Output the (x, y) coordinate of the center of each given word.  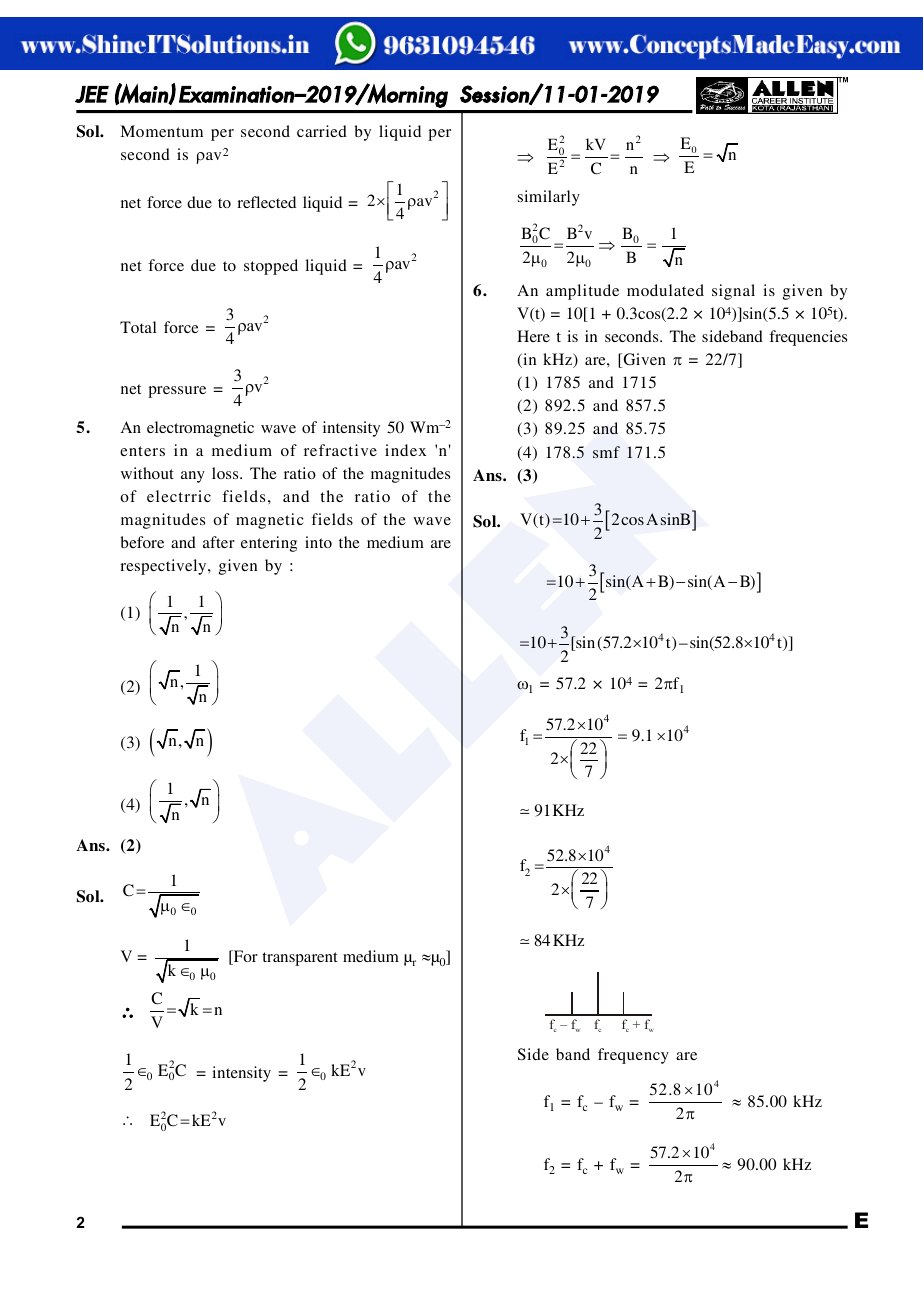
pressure (177, 392)
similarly (549, 198)
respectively (164, 567)
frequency (633, 1056)
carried (322, 131)
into (318, 542)
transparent (300, 959)
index (405, 450)
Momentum (161, 131)
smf (606, 452)
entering (269, 544)
